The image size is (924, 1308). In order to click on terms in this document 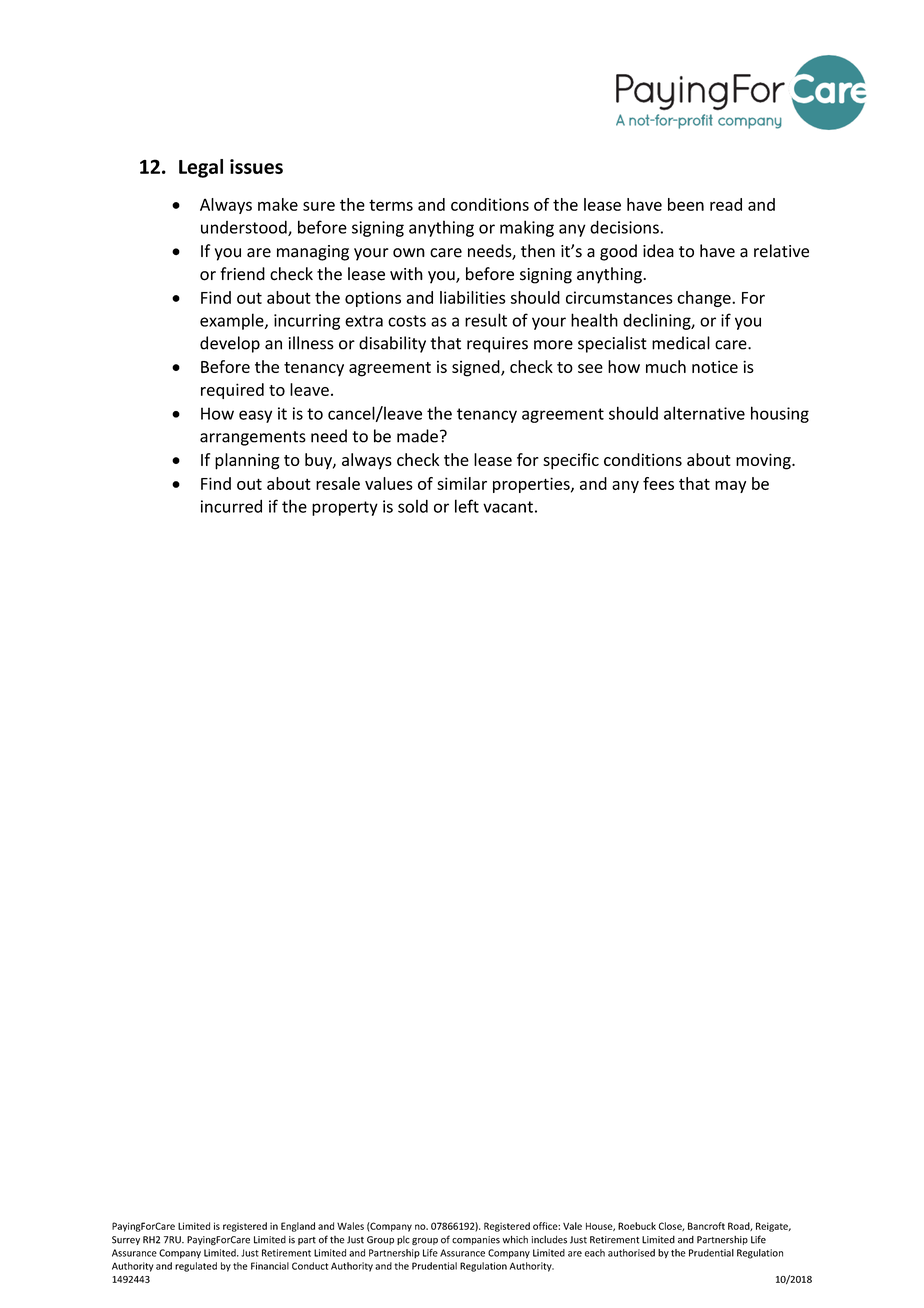, I will do `click(391, 205)`.
